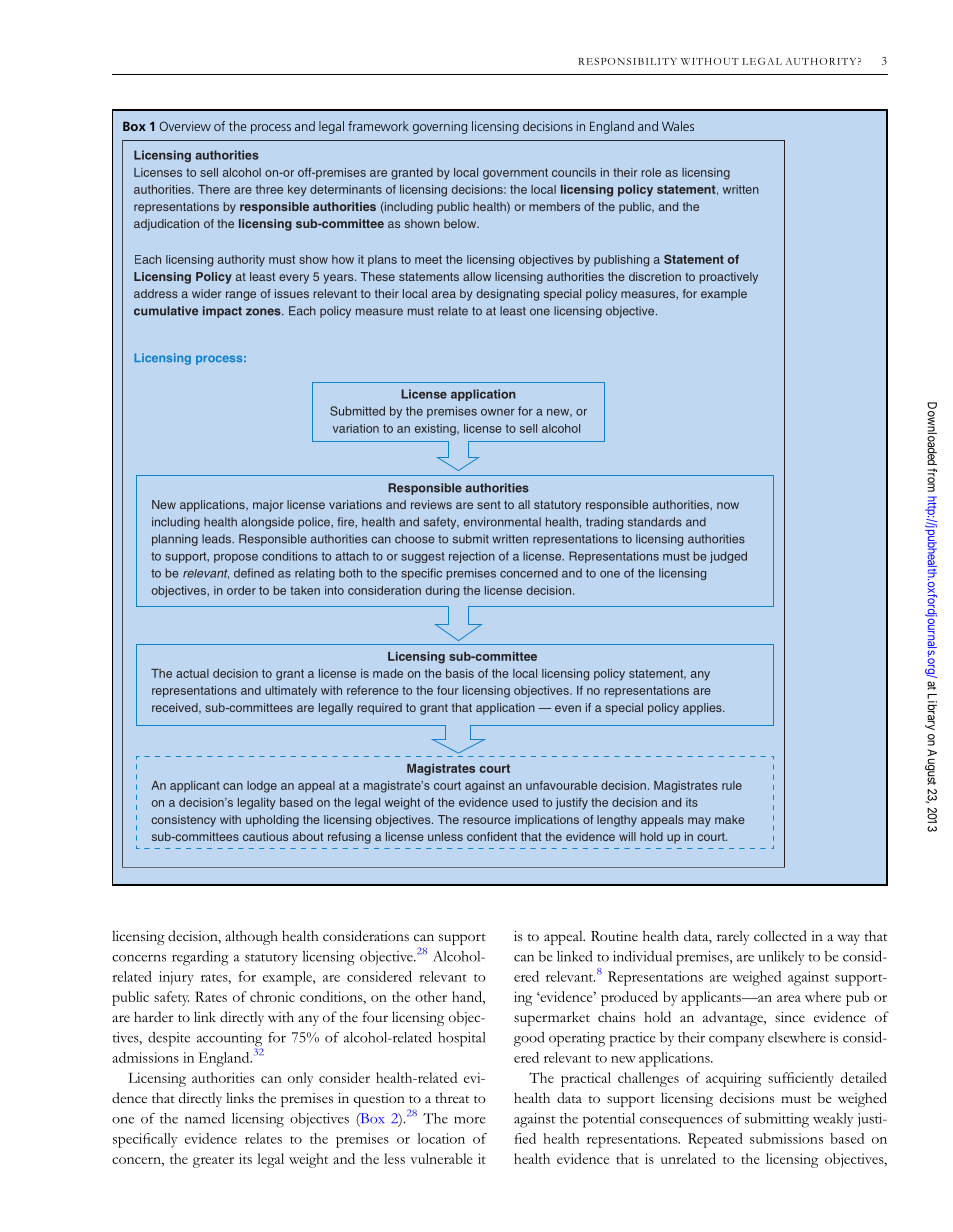 This image has width=953, height=1232. I want to click on There, so click(214, 189).
